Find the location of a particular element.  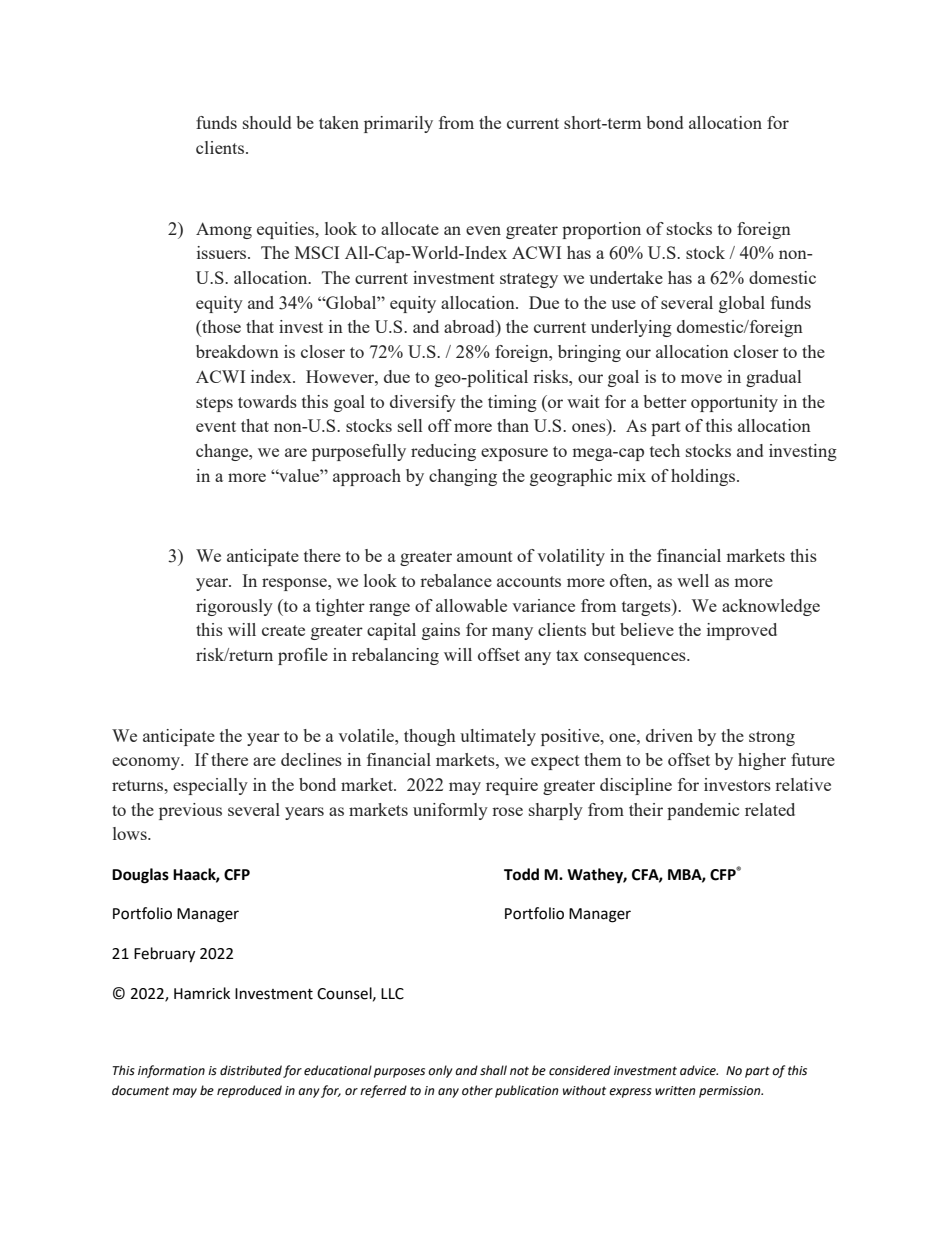

rigorously is located at coordinates (234, 607).
